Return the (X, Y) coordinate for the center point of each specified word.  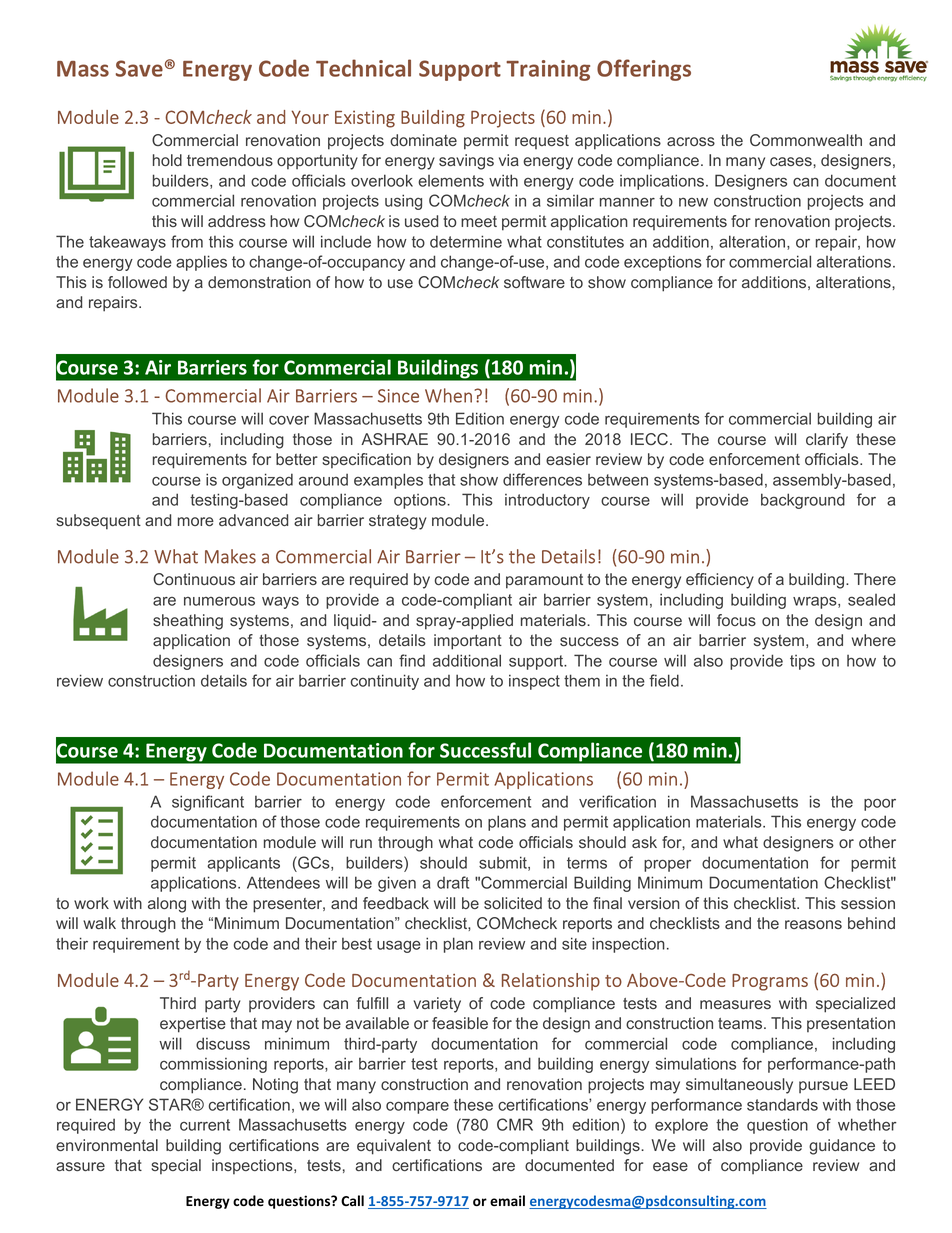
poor (880, 804)
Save (139, 68)
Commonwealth (806, 140)
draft (453, 882)
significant (208, 803)
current (205, 1125)
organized (257, 481)
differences (542, 479)
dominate (423, 140)
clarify (827, 441)
